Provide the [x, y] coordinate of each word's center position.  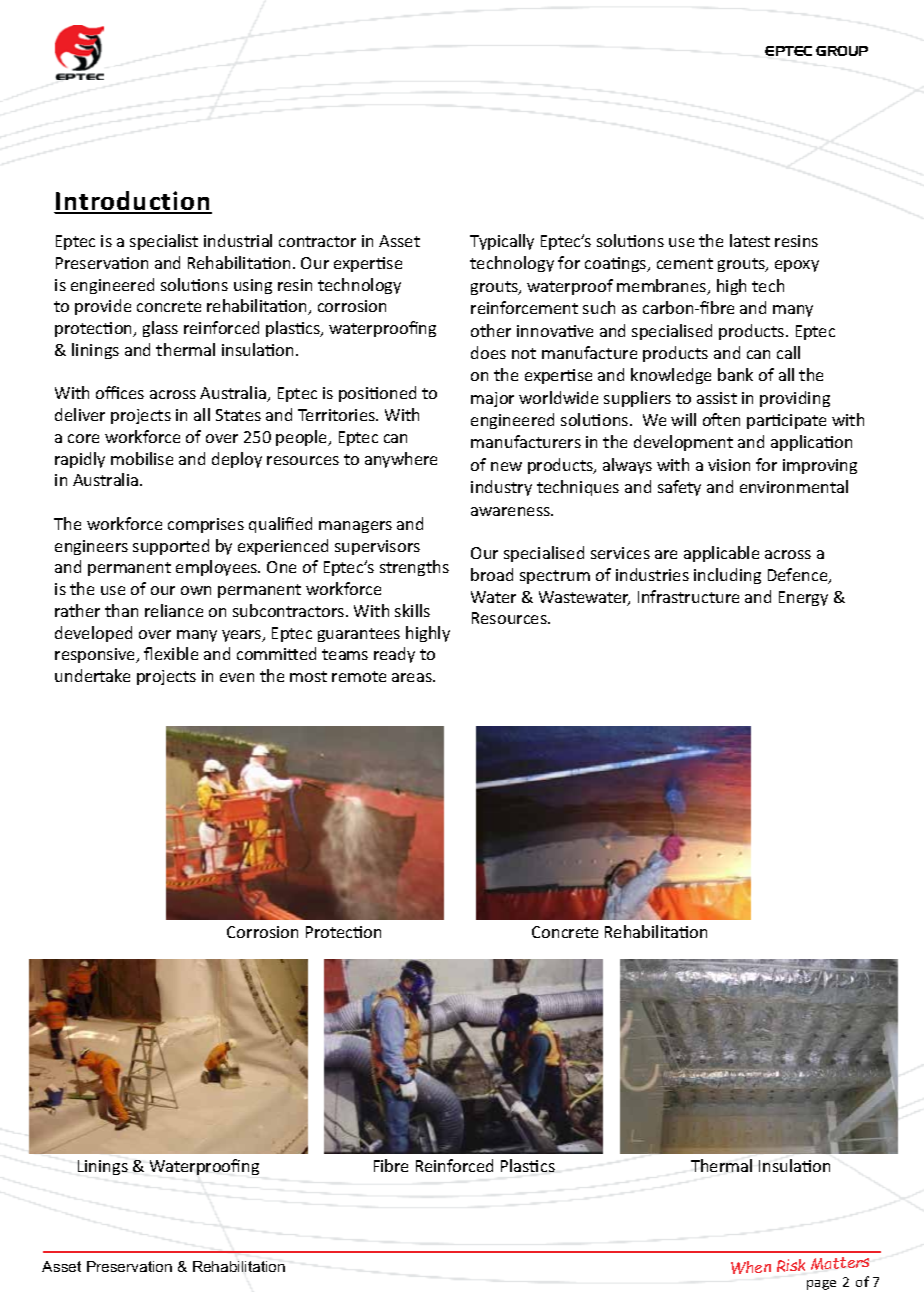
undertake [92, 675]
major [492, 399]
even [237, 677]
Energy [803, 598]
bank [735, 374]
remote [359, 676]
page [821, 1285]
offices [120, 392]
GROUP [842, 51]
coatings [617, 264]
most [308, 676]
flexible [171, 653]
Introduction [133, 202]
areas [413, 677]
